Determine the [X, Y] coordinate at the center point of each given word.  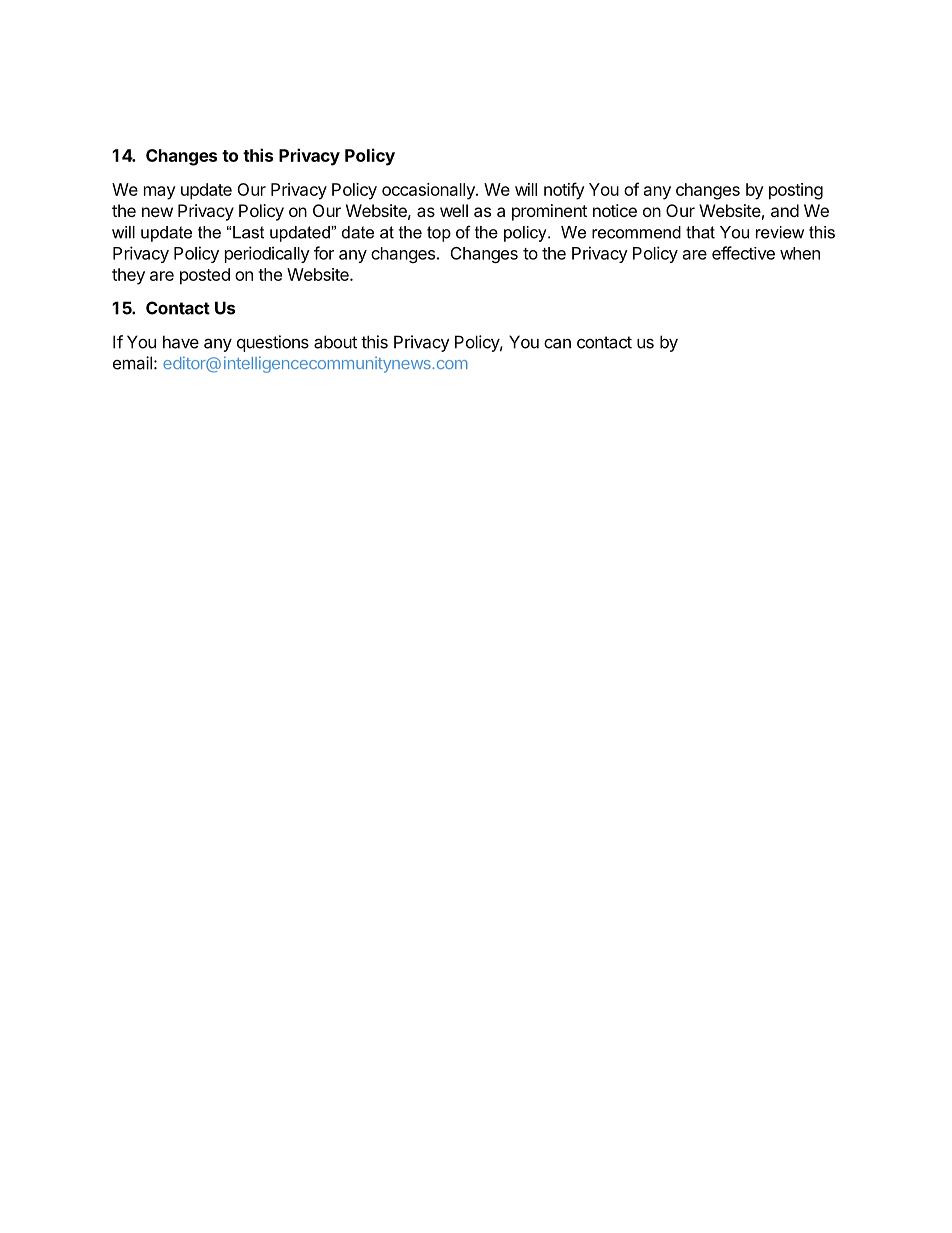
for [324, 253]
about [335, 342]
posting [796, 191]
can [557, 343]
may [160, 193]
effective [743, 253]
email [132, 363]
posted [205, 276]
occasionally [429, 191]
